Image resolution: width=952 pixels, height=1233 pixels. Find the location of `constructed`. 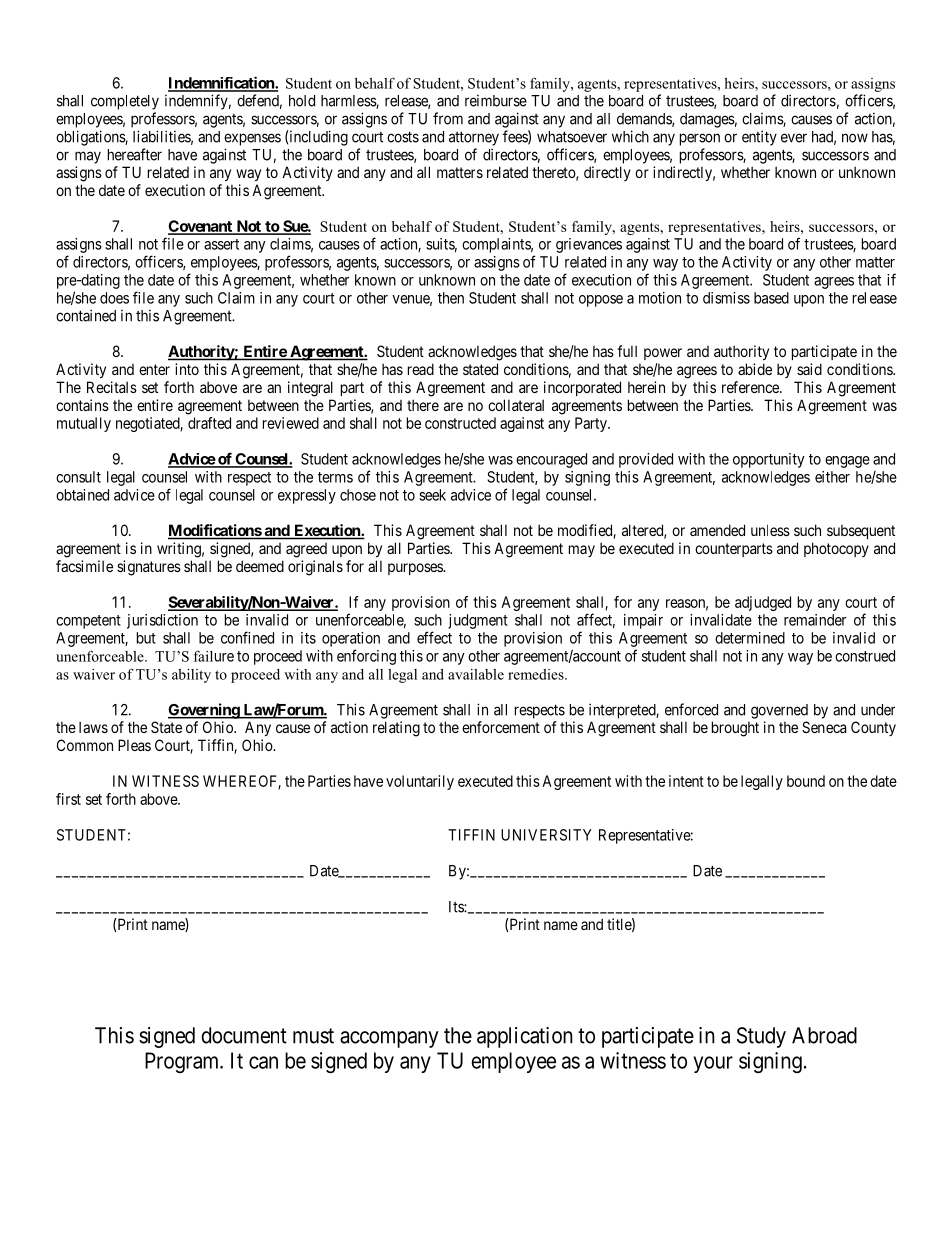

constructed is located at coordinates (460, 423).
